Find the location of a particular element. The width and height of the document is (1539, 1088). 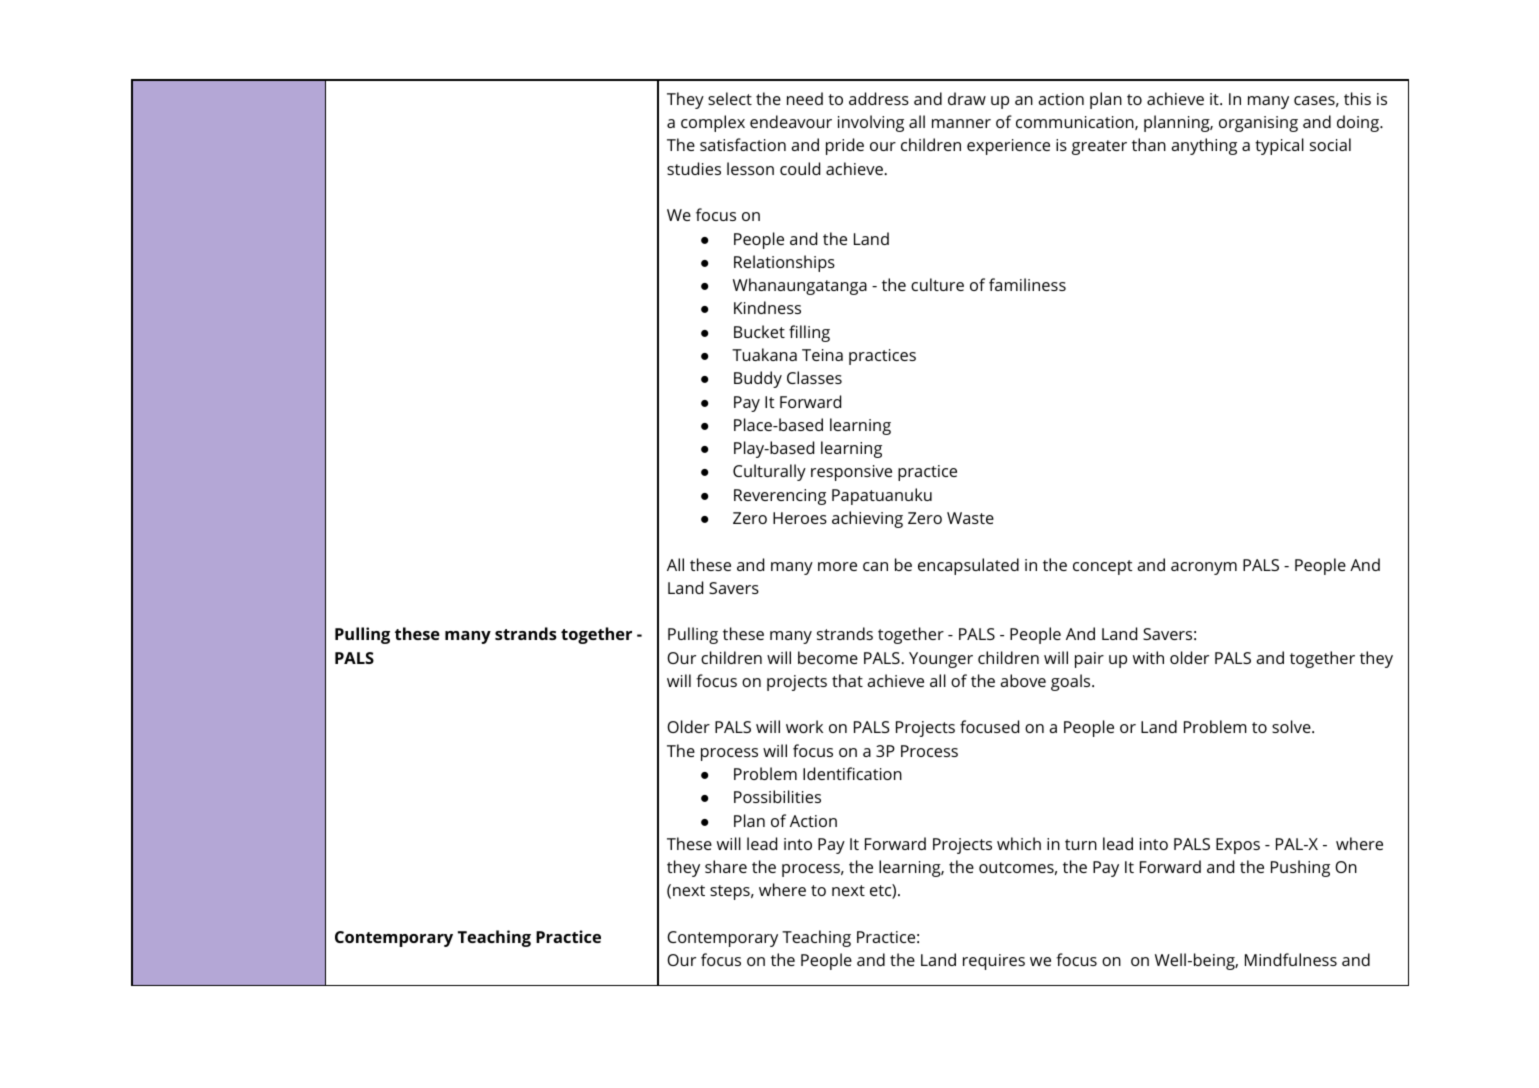

culture is located at coordinates (937, 284).
